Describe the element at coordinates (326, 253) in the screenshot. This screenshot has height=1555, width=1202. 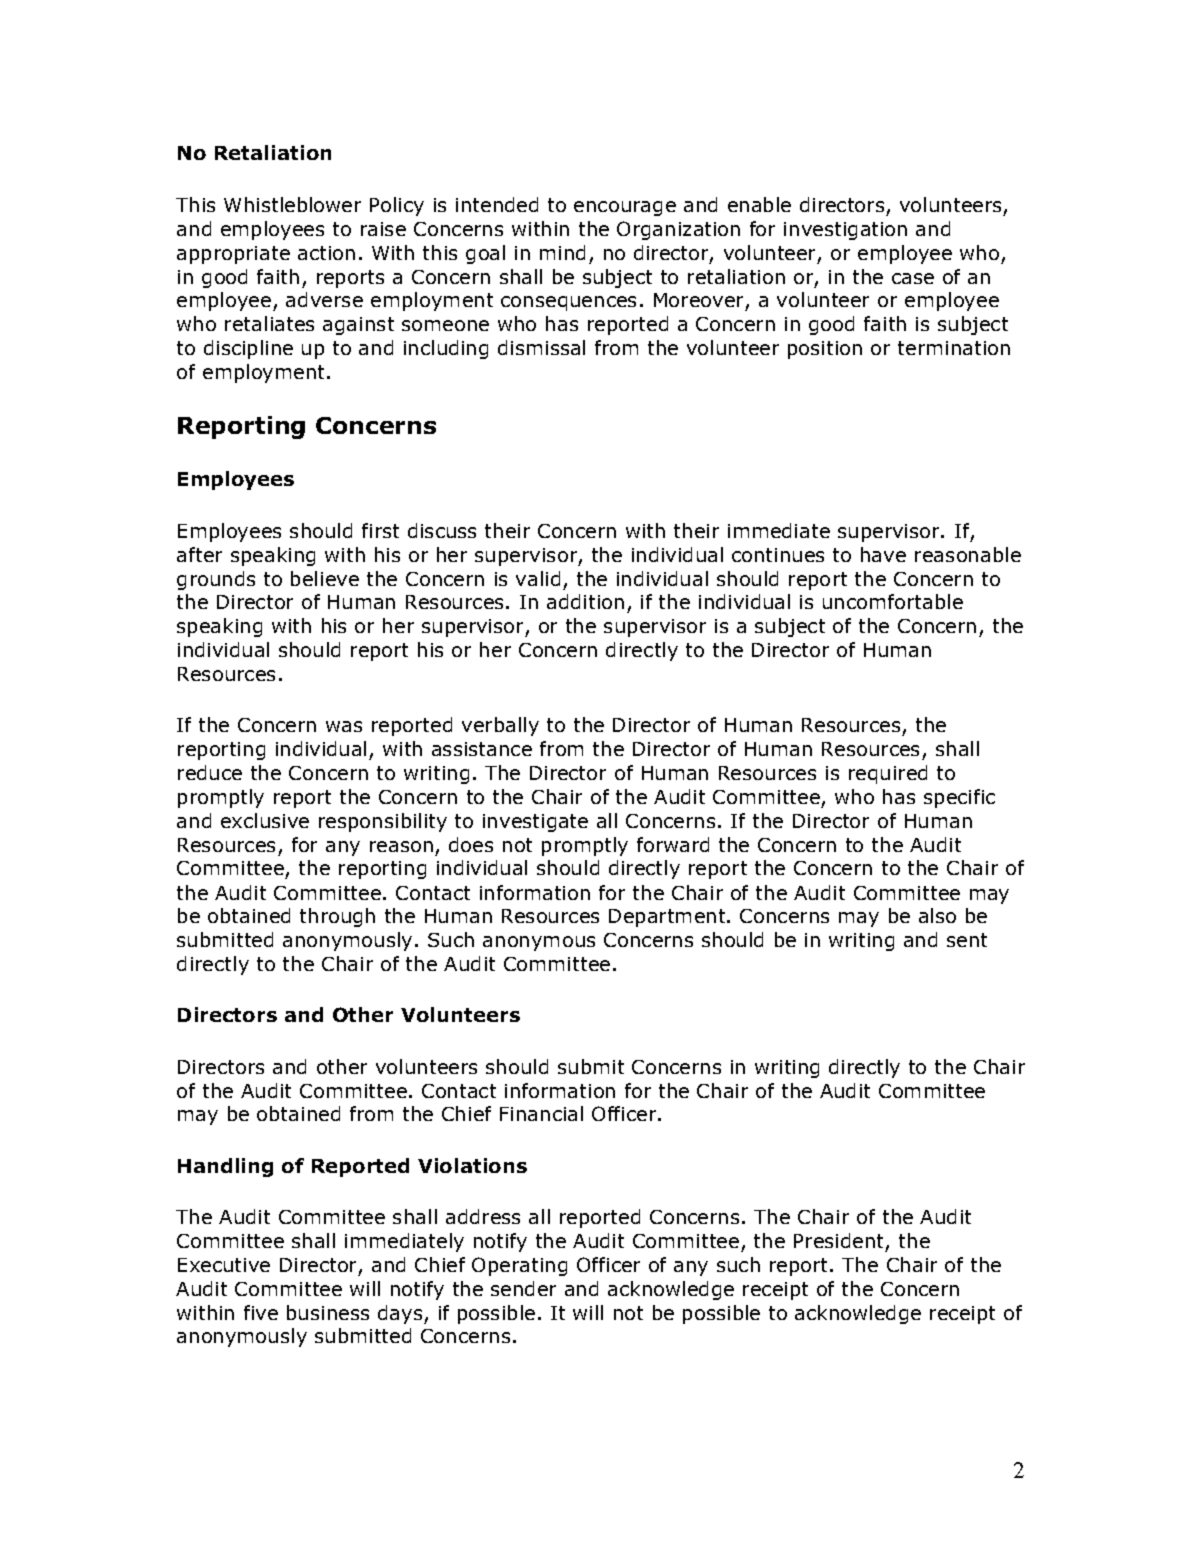
I see `action` at that location.
